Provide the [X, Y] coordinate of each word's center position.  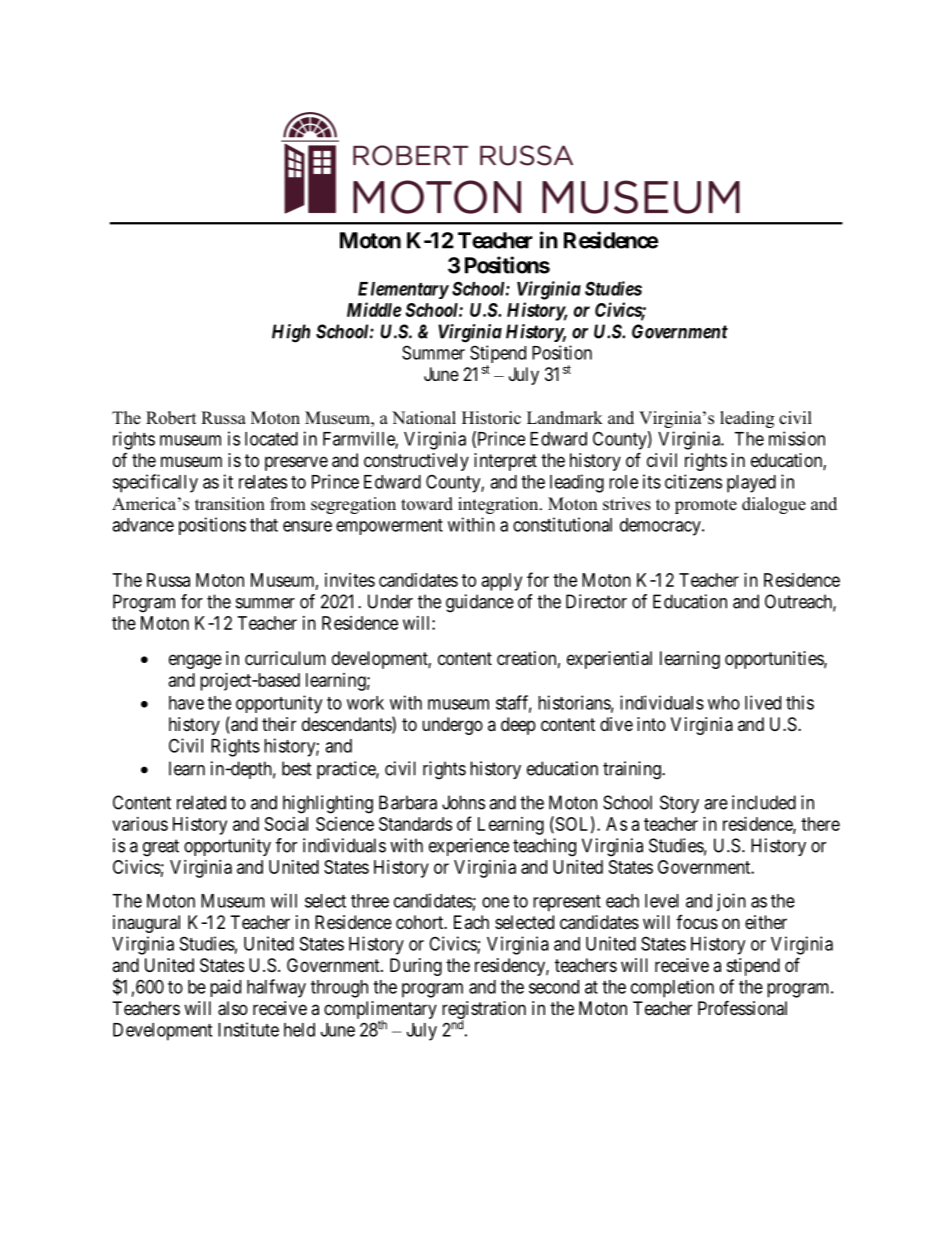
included [764, 802]
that [264, 525]
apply [502, 582]
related [201, 802]
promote [706, 506]
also [233, 1008]
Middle [374, 309]
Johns [463, 802]
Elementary [403, 290]
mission [797, 438]
